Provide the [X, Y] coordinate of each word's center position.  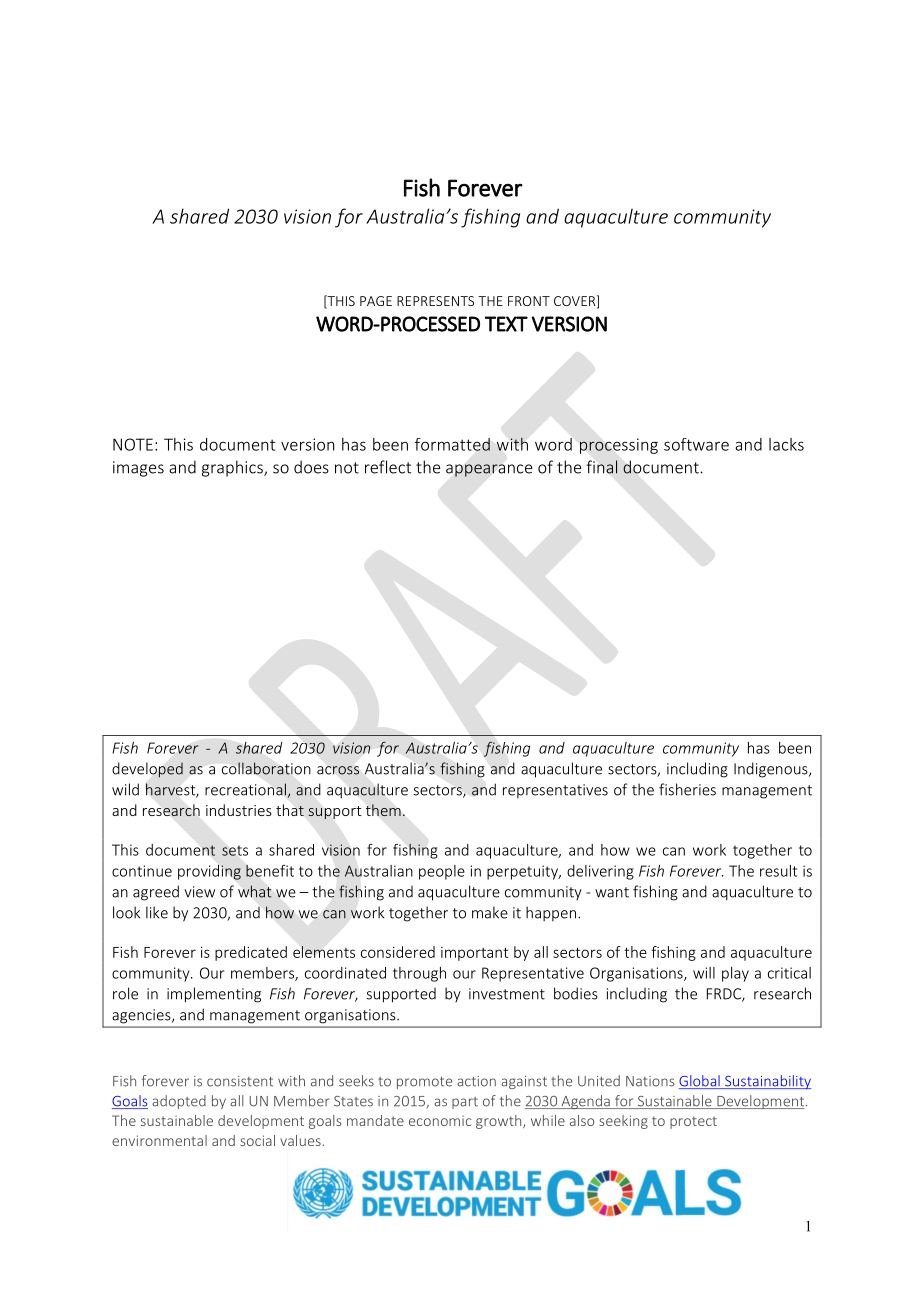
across [338, 770]
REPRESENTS [435, 301]
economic [440, 1121]
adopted [179, 1102]
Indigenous [772, 770]
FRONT [529, 301]
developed [147, 770]
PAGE [376, 301]
